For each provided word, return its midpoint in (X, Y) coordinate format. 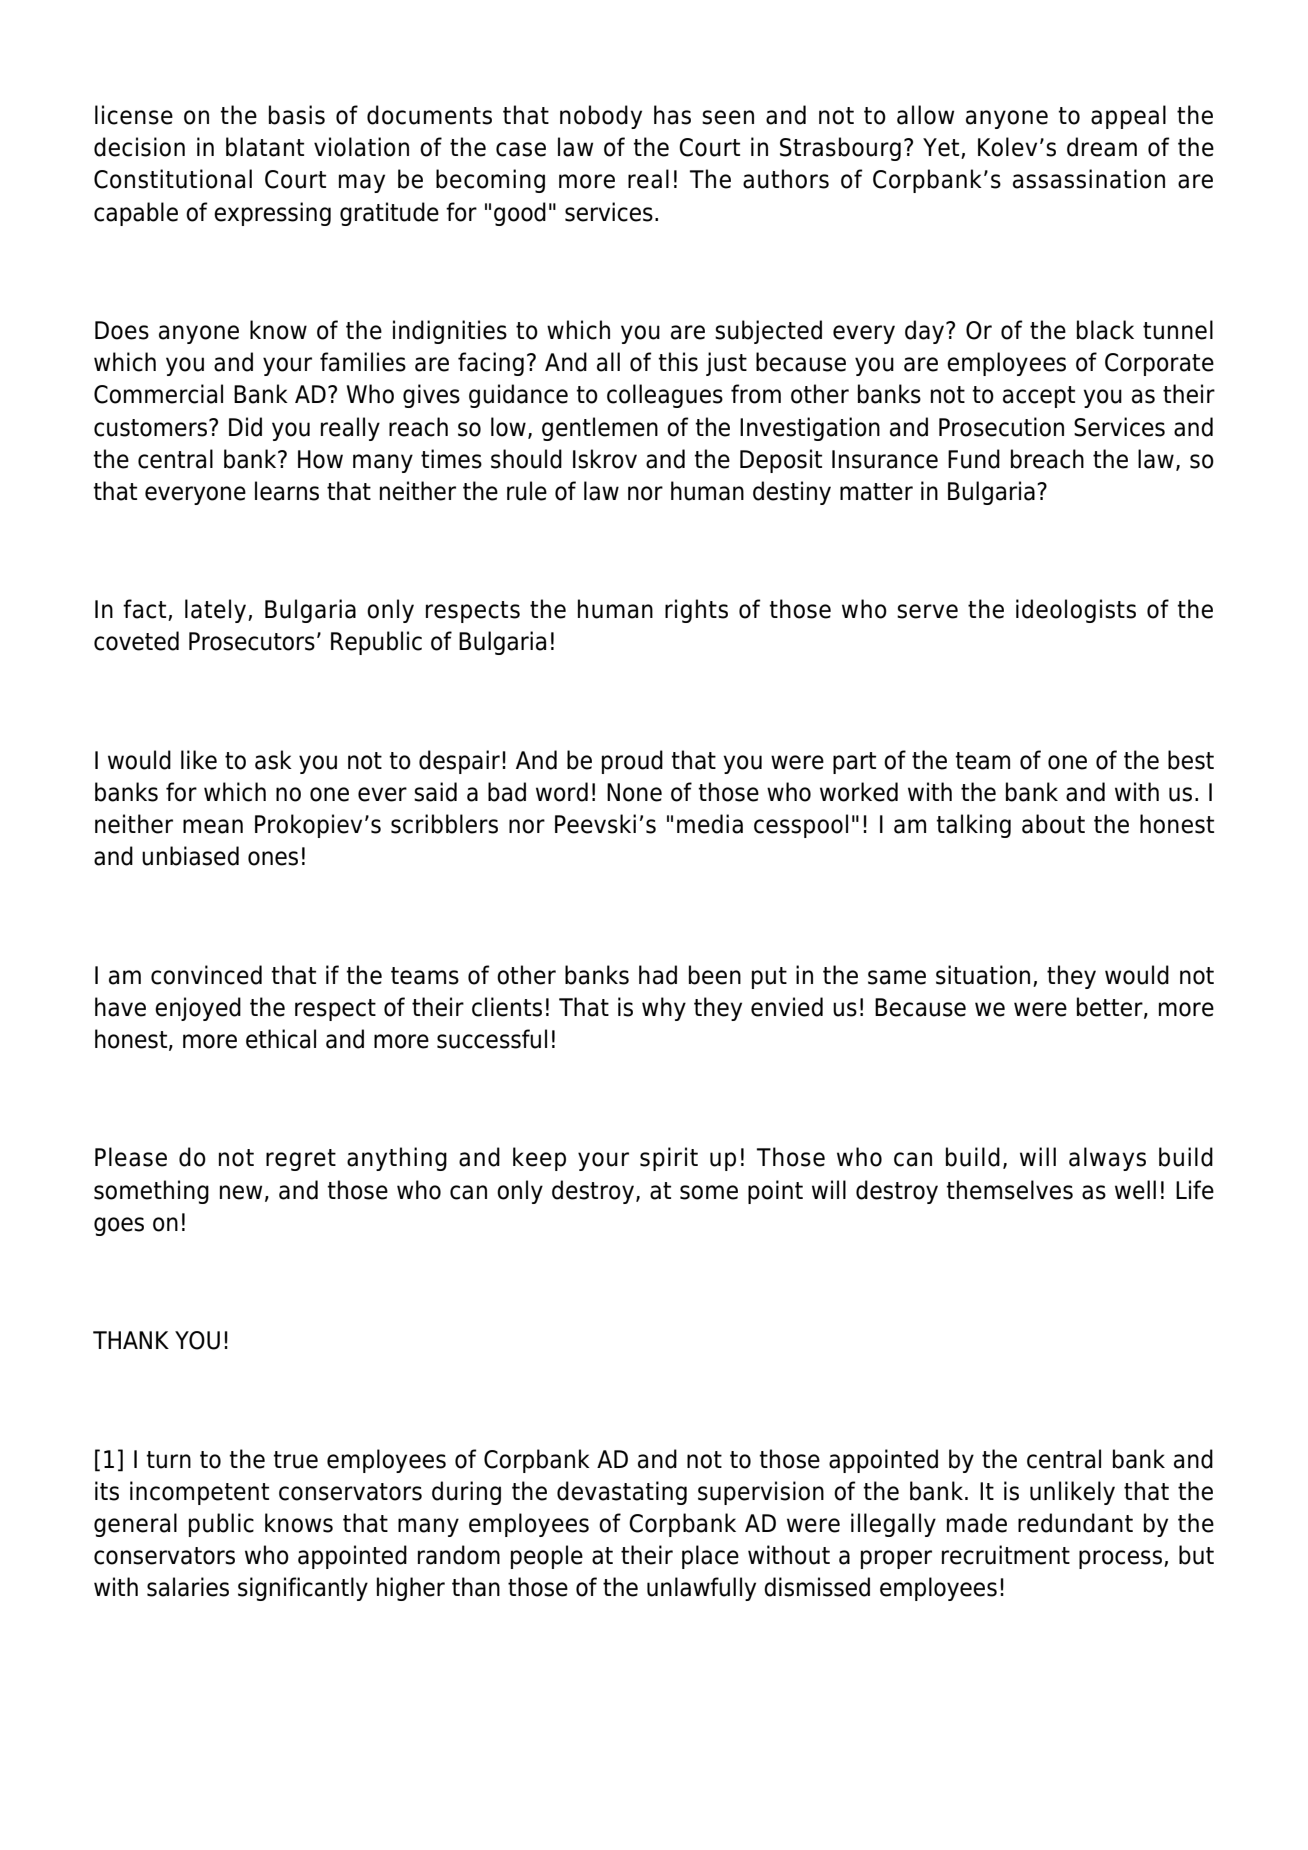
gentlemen (600, 429)
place (710, 1557)
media (710, 824)
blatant (265, 147)
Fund (974, 459)
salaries (188, 1587)
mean (213, 826)
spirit (669, 1159)
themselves (1009, 1190)
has (672, 115)
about (1053, 824)
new (241, 1192)
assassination (1089, 179)
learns (287, 491)
